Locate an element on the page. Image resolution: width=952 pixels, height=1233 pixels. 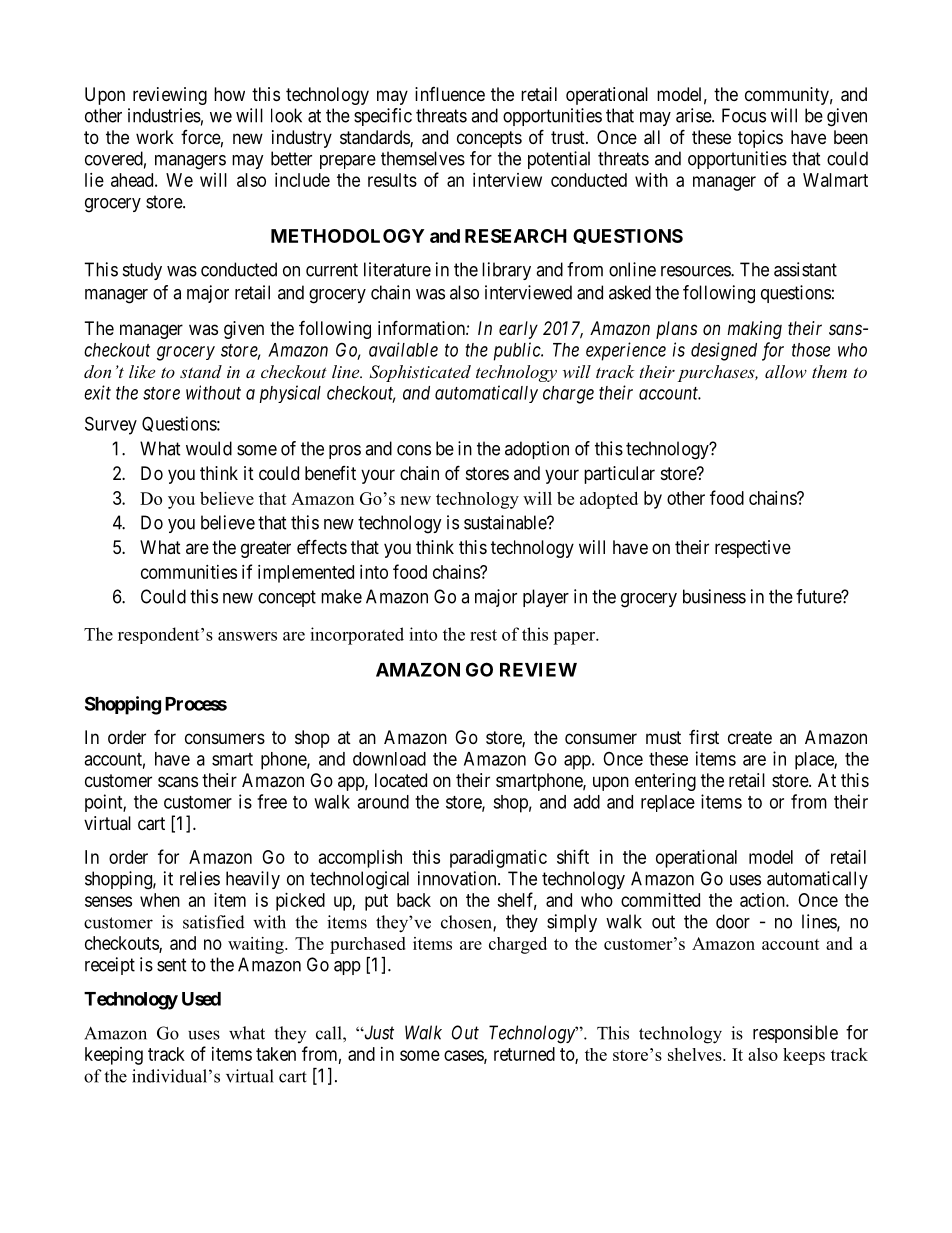
Focus is located at coordinates (744, 115).
